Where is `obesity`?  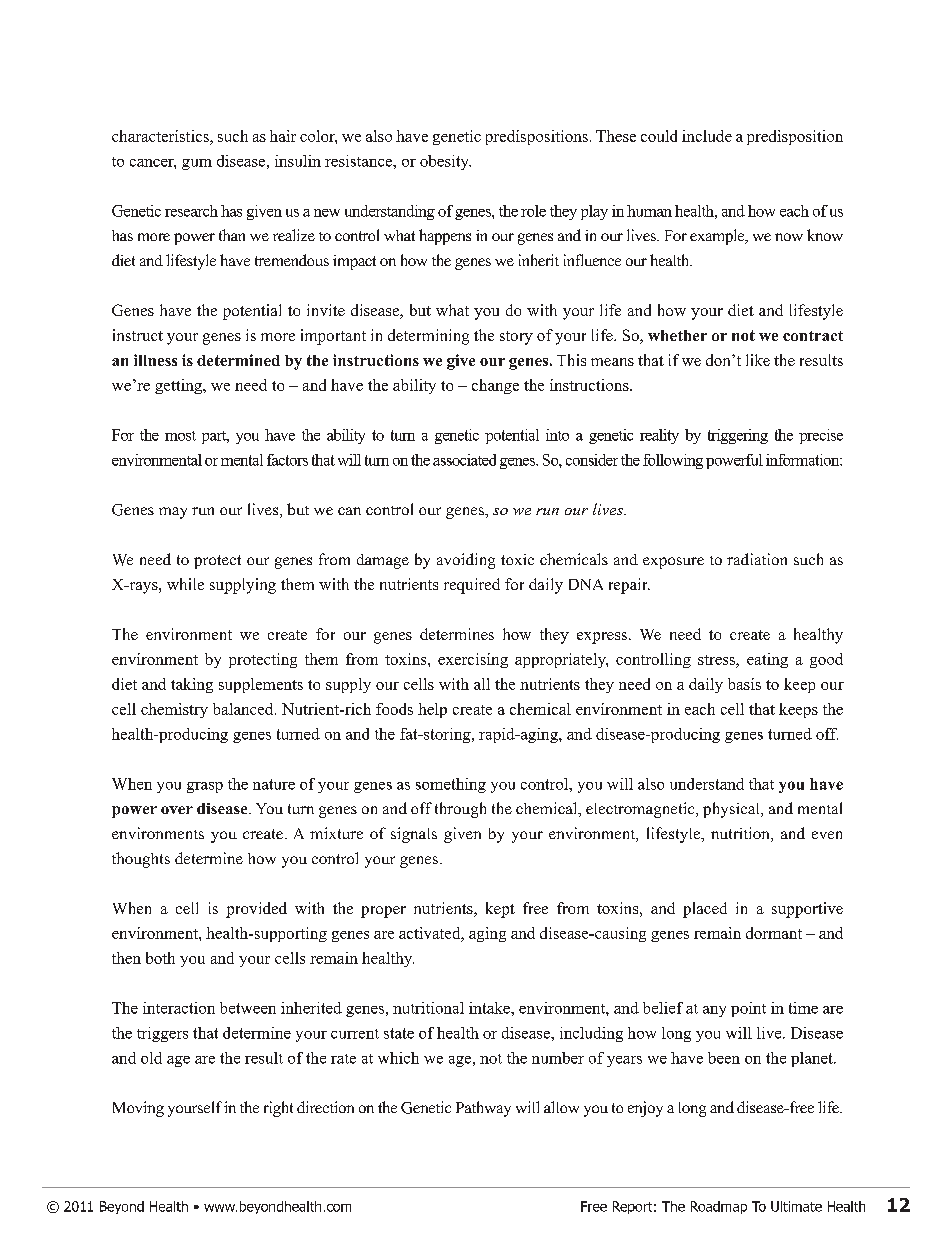 obesity is located at coordinates (445, 162).
